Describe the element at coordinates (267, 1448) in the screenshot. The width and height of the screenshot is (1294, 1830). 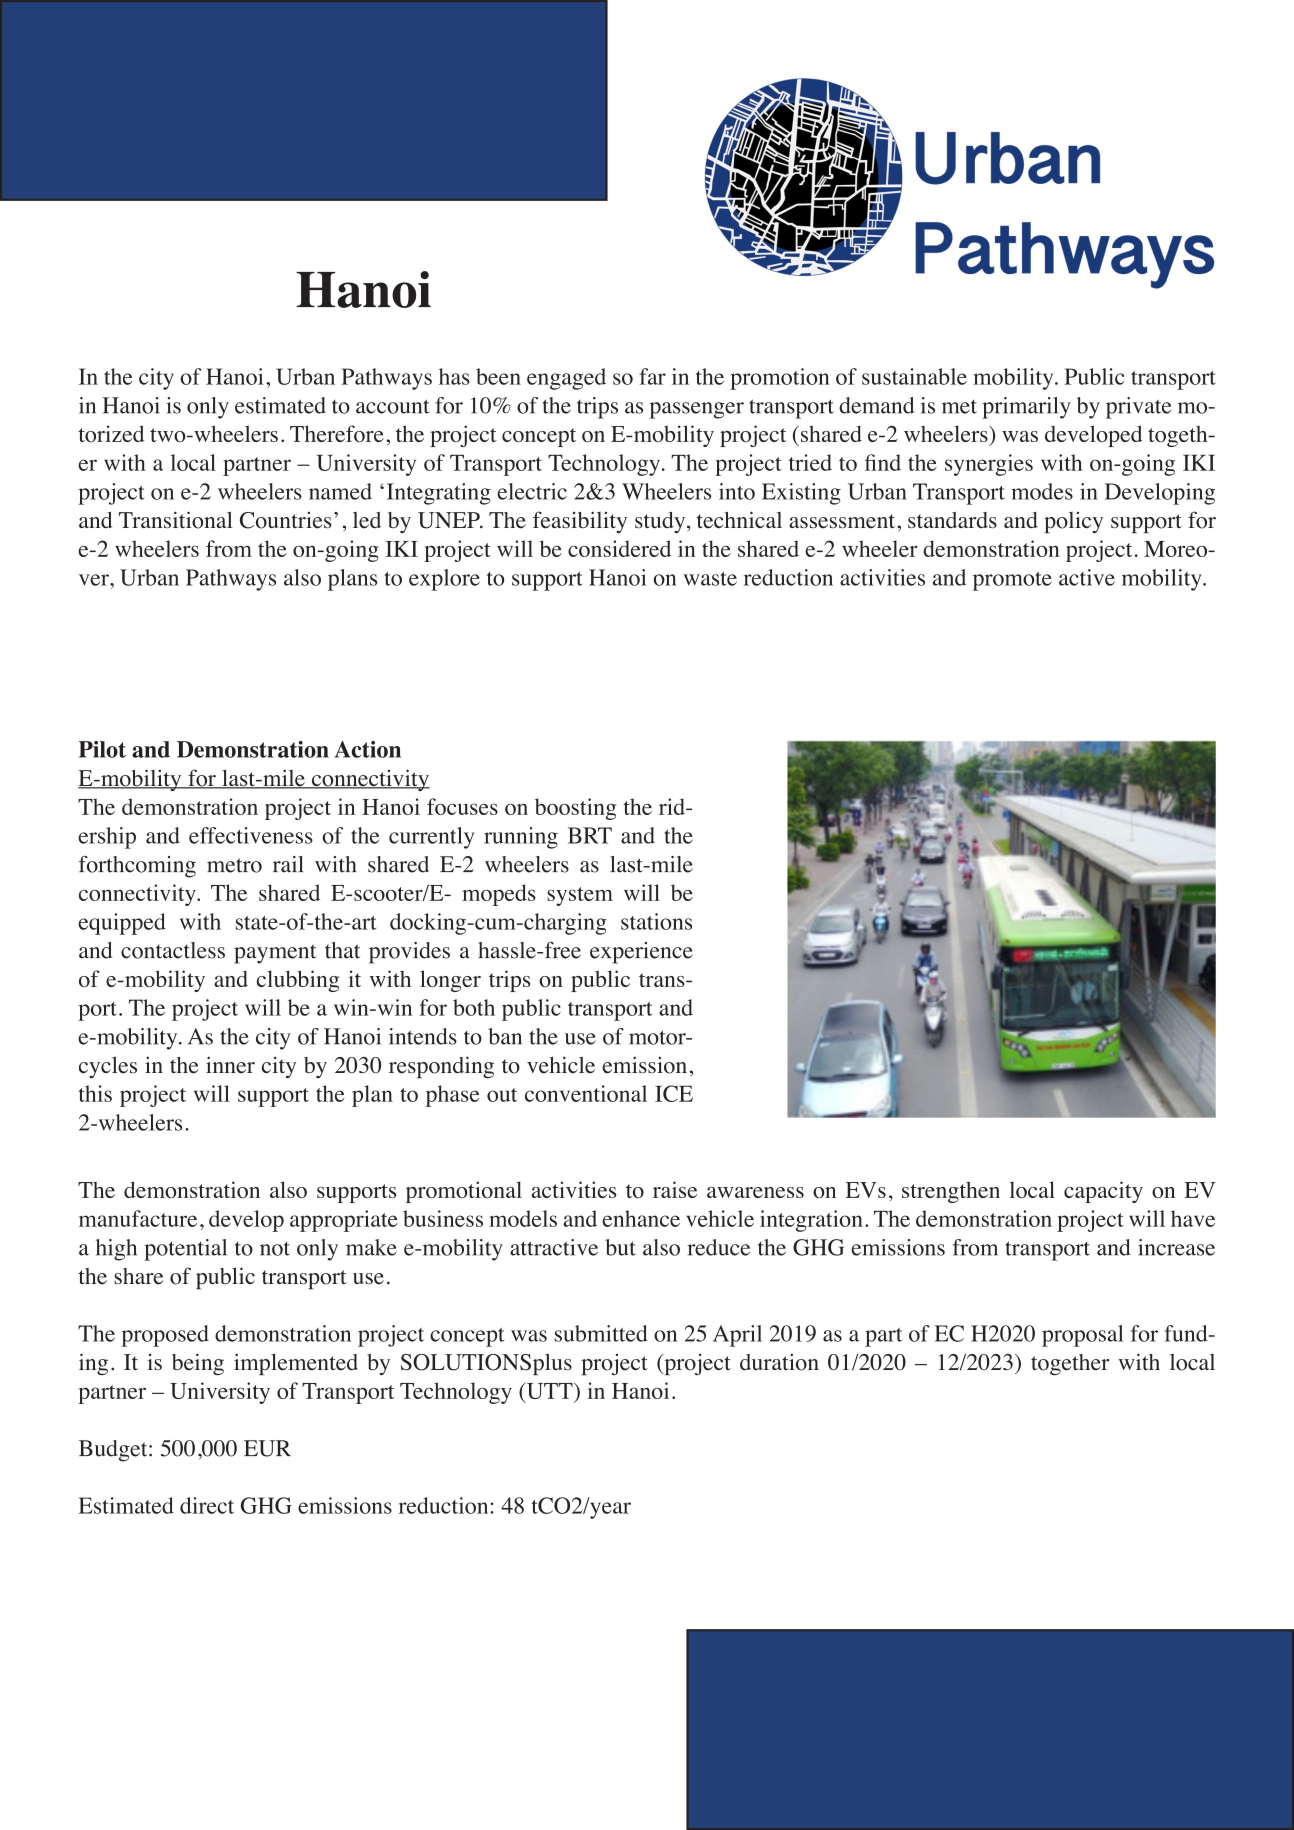
I see `EUR` at that location.
